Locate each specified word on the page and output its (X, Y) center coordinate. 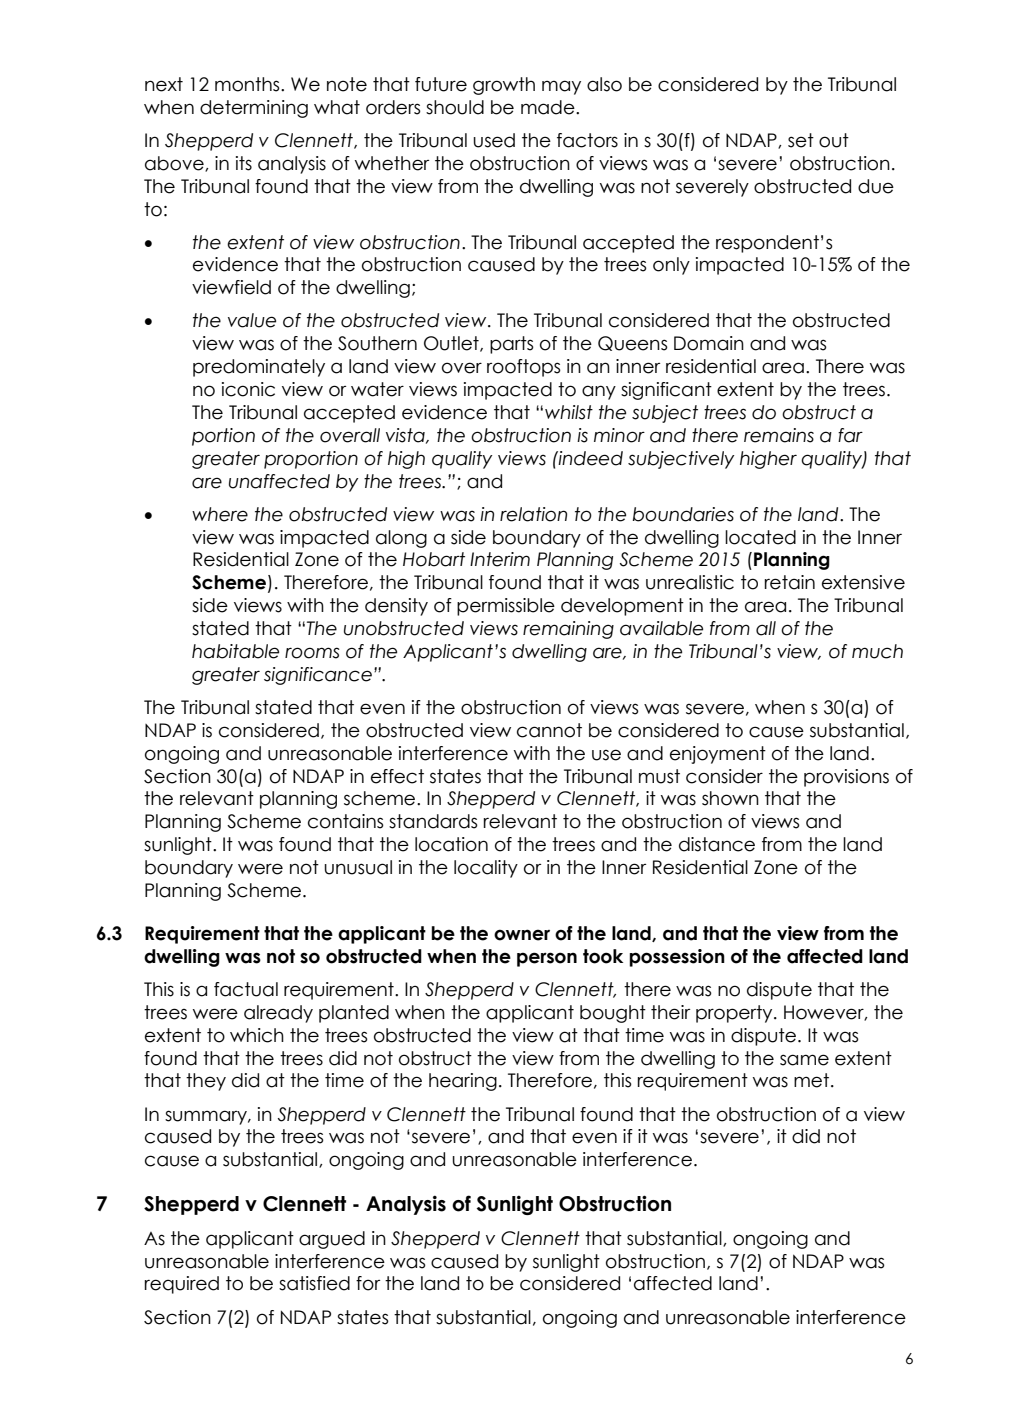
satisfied (314, 1283)
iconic (248, 389)
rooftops (524, 368)
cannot (549, 730)
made (549, 107)
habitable (235, 651)
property (735, 1014)
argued (332, 1240)
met (811, 1080)
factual (246, 989)
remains (779, 435)
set (801, 140)
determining (254, 109)
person (547, 959)
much (877, 651)
